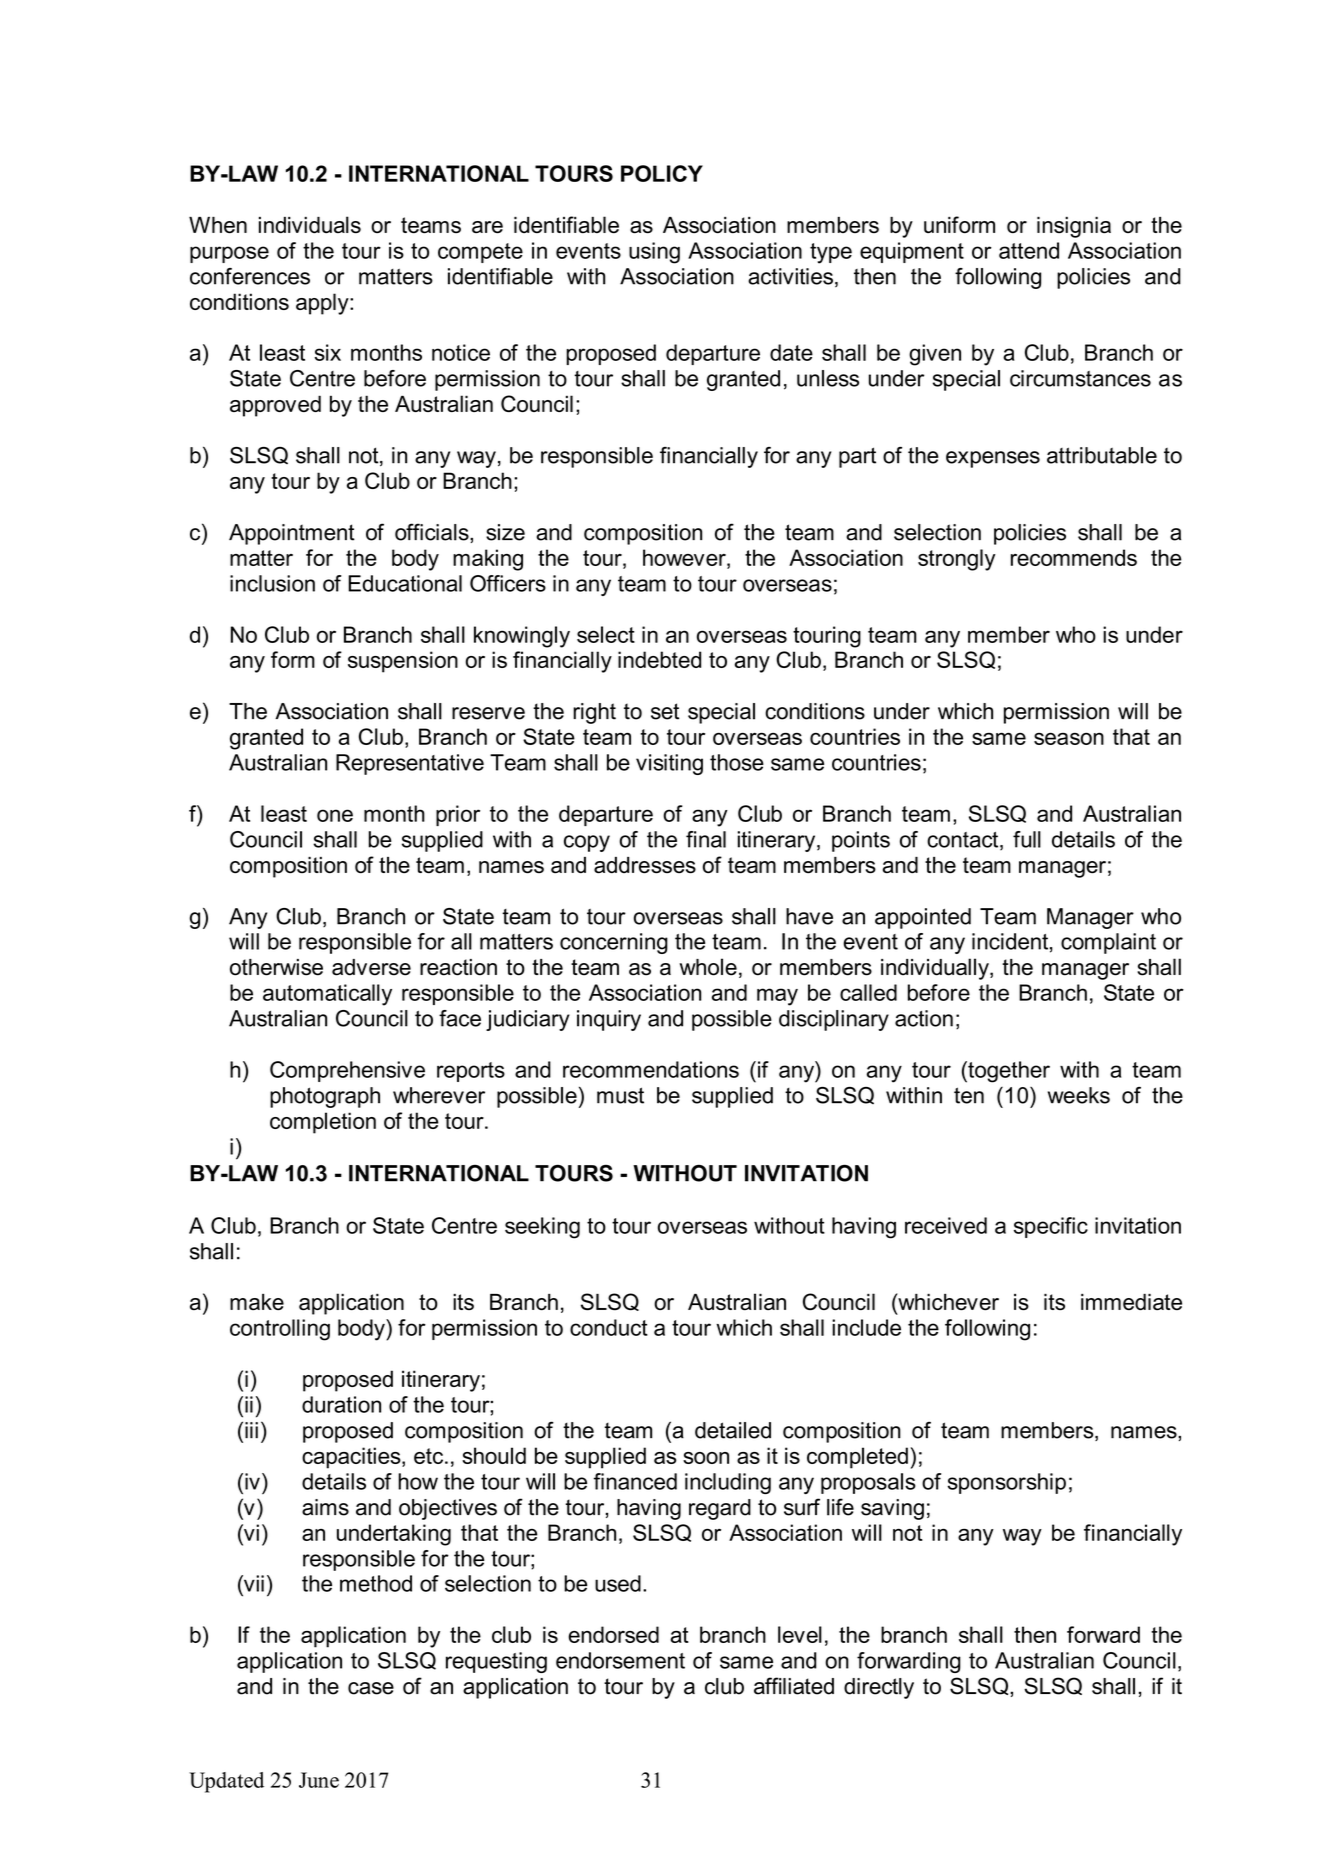 The width and height of the page is (1325, 1874). What do you see at coordinates (280, 1330) in the page?
I see `controlling` at bounding box center [280, 1330].
